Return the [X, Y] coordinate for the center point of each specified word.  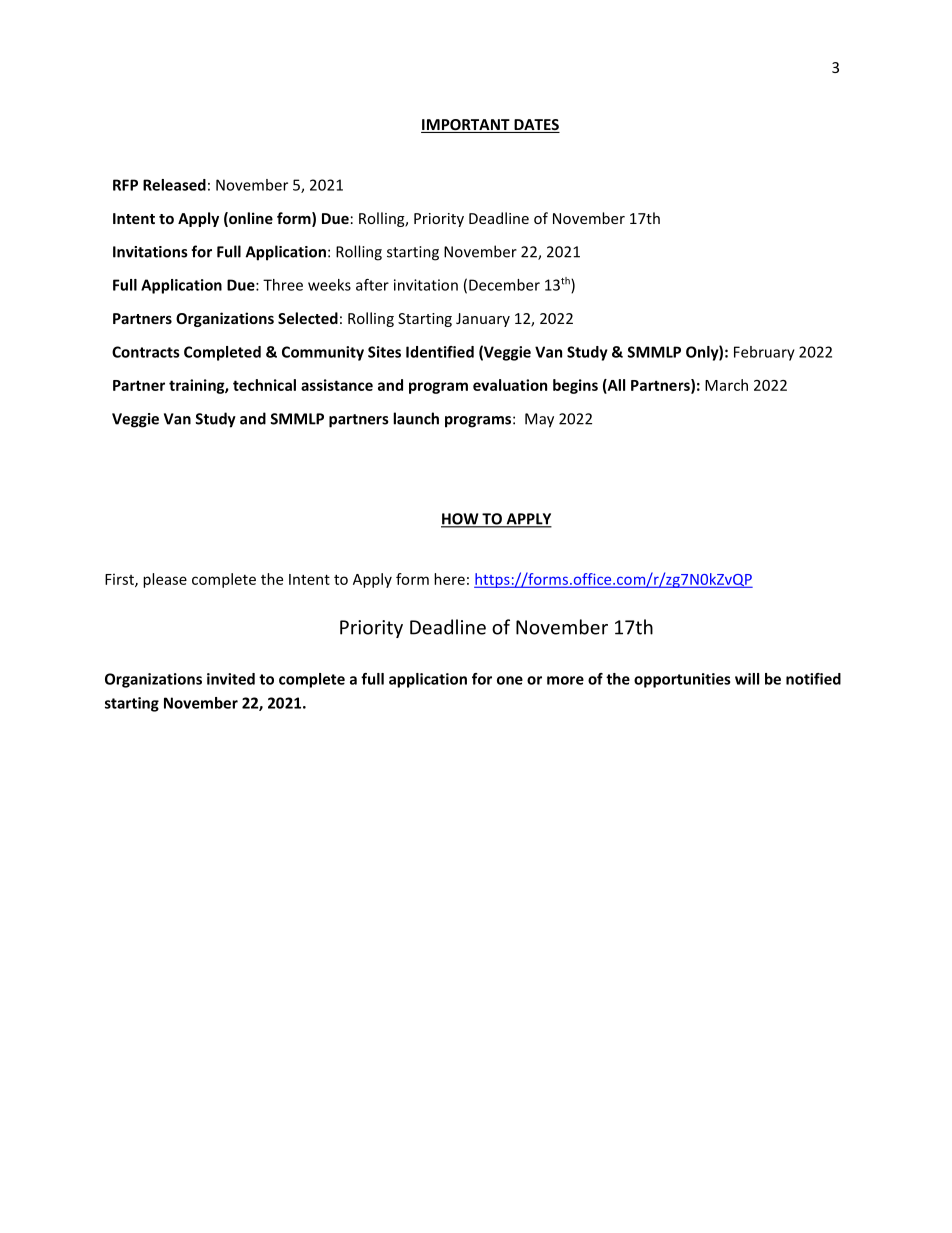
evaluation [510, 385]
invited [231, 679]
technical [264, 385]
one [510, 680]
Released [174, 185]
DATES [536, 126]
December [504, 285]
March [726, 385]
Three [283, 285]
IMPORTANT [466, 126]
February [764, 353]
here [449, 579]
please [165, 580]
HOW [461, 520]
